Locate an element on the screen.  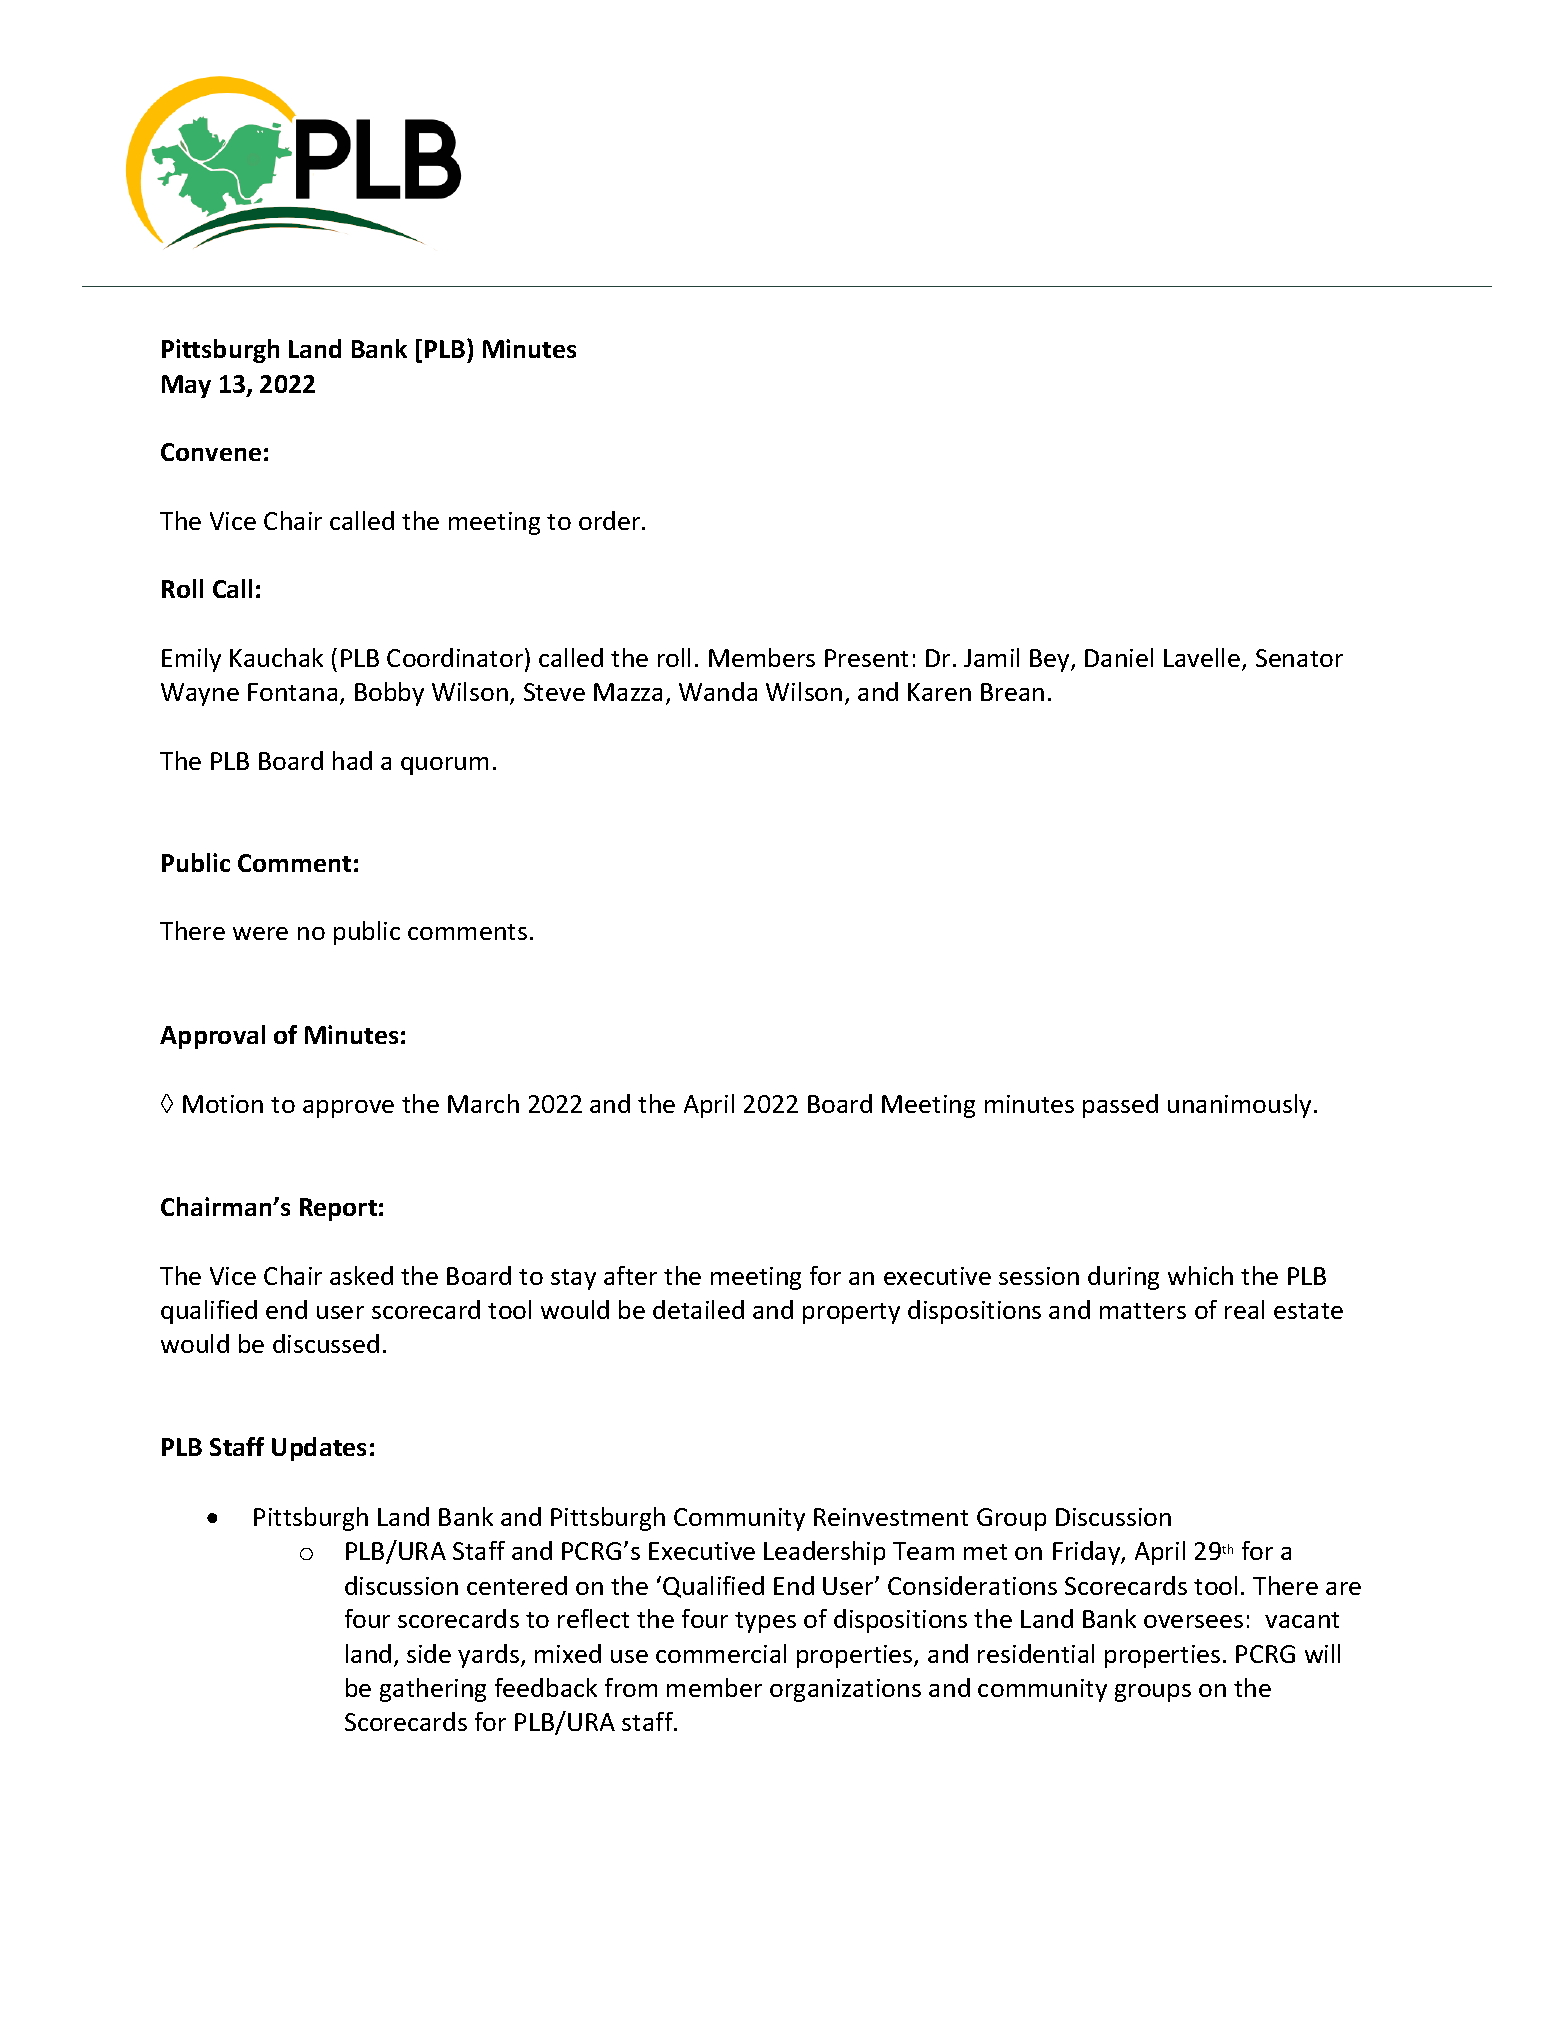
gathering is located at coordinates (433, 1690).
